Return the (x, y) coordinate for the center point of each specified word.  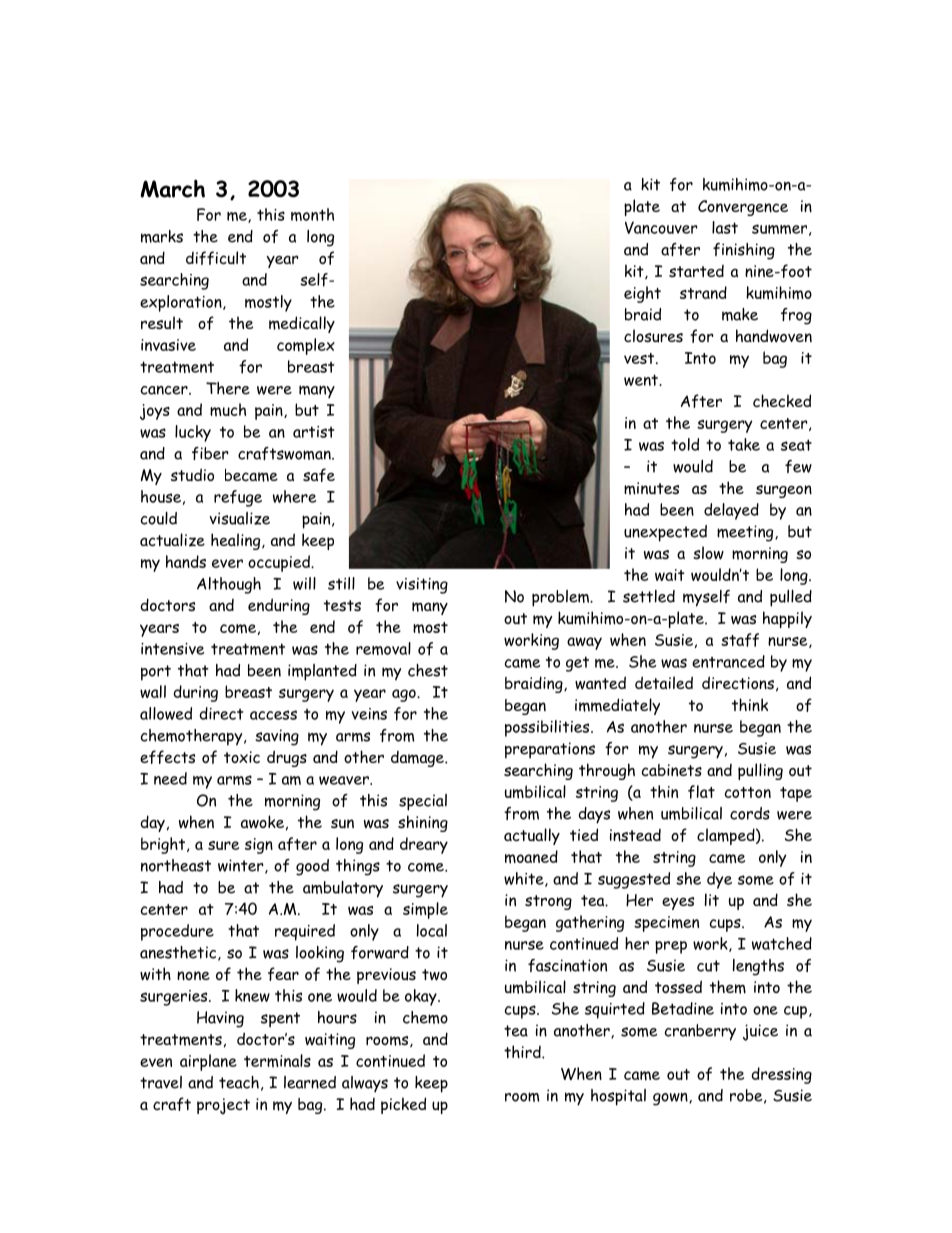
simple (425, 910)
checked (782, 400)
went (642, 380)
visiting (422, 586)
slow (708, 553)
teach (239, 1082)
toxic (242, 757)
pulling (760, 771)
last (725, 227)
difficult (216, 258)
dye (719, 880)
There (228, 388)
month (312, 214)
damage (418, 759)
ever (227, 563)
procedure (177, 932)
